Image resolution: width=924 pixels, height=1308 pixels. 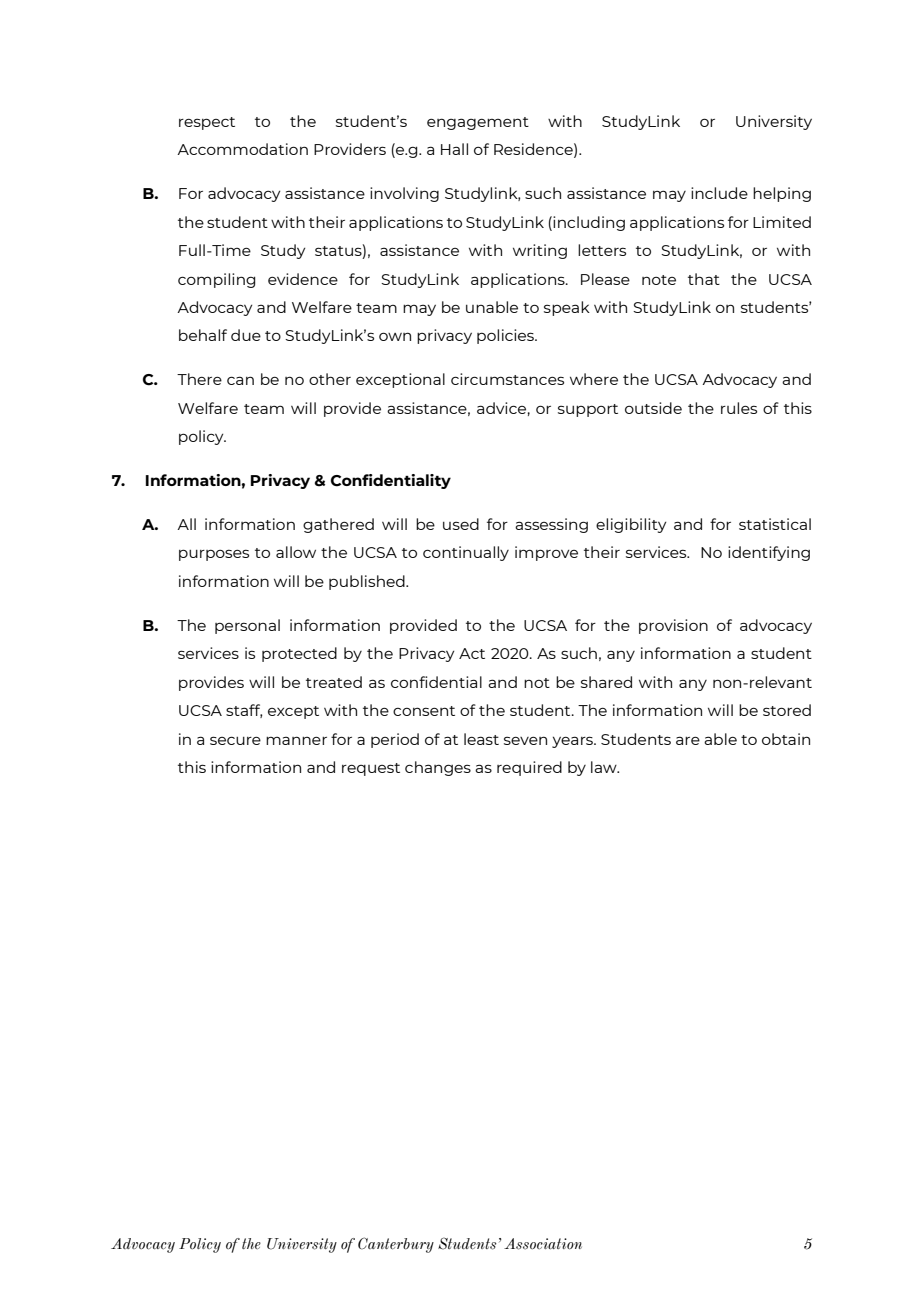 What do you see at coordinates (330, 379) in the screenshot?
I see `other` at bounding box center [330, 379].
